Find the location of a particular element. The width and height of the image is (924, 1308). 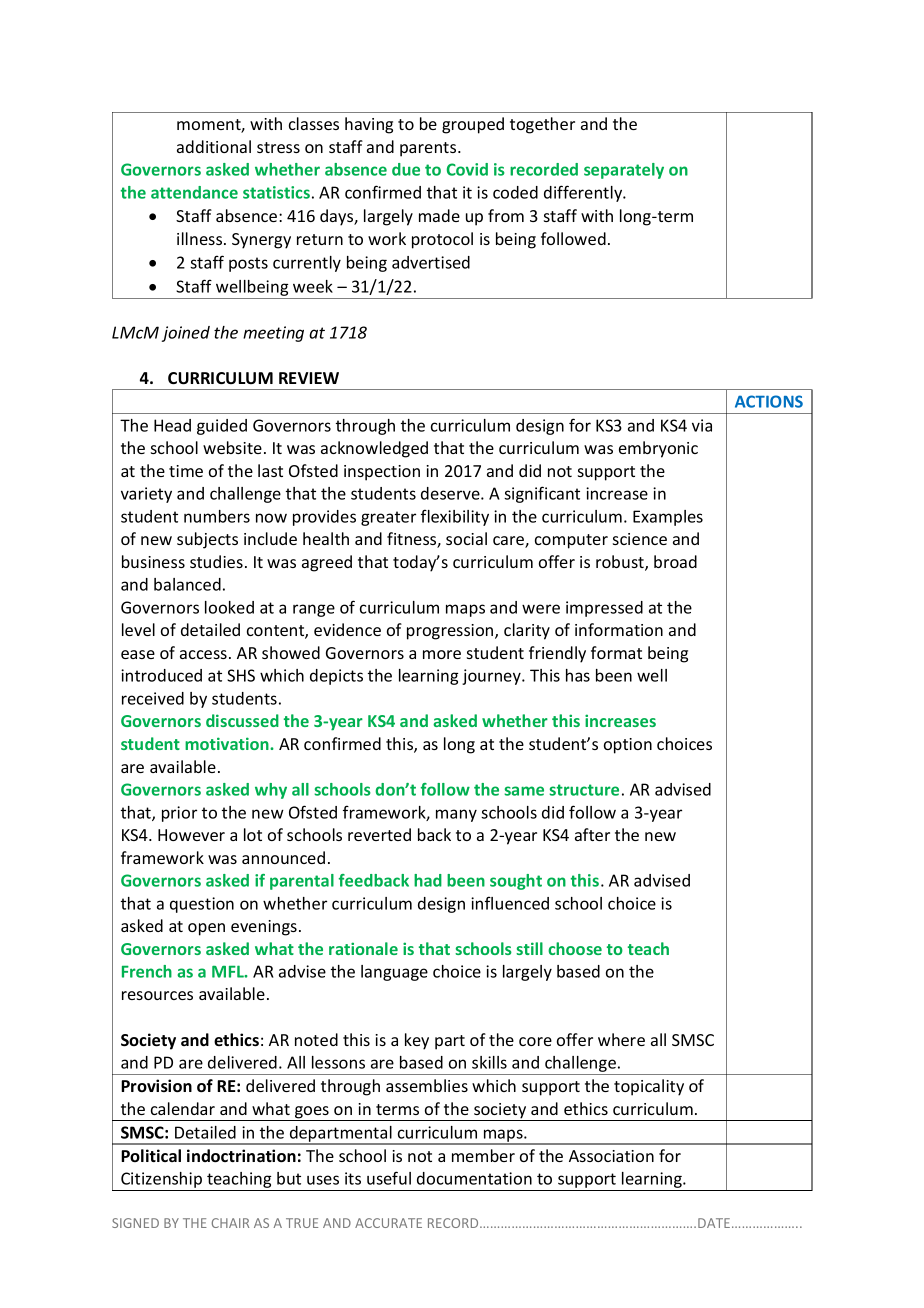

additional is located at coordinates (214, 146).
